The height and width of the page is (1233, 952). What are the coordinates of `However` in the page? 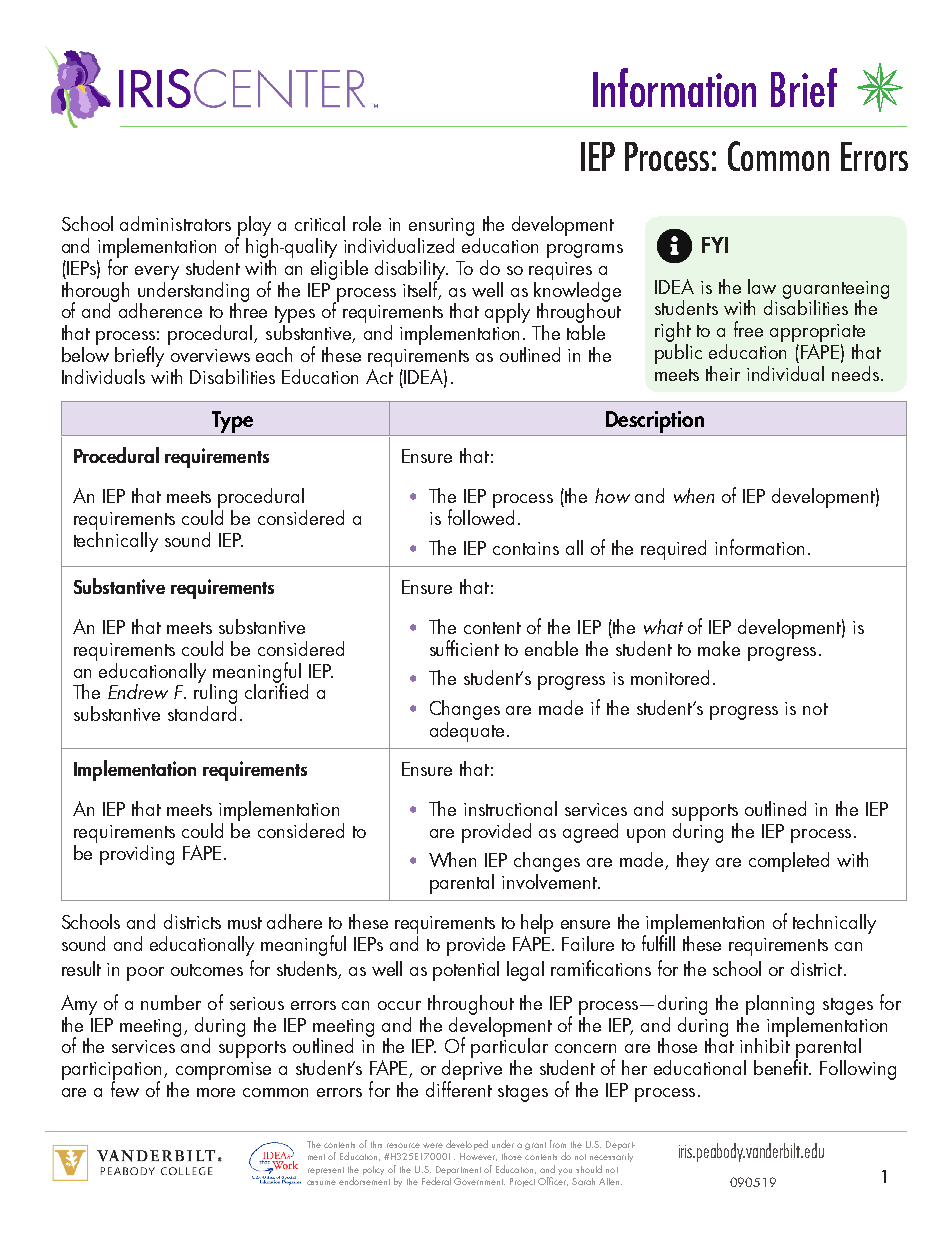 It's located at (478, 1157).
